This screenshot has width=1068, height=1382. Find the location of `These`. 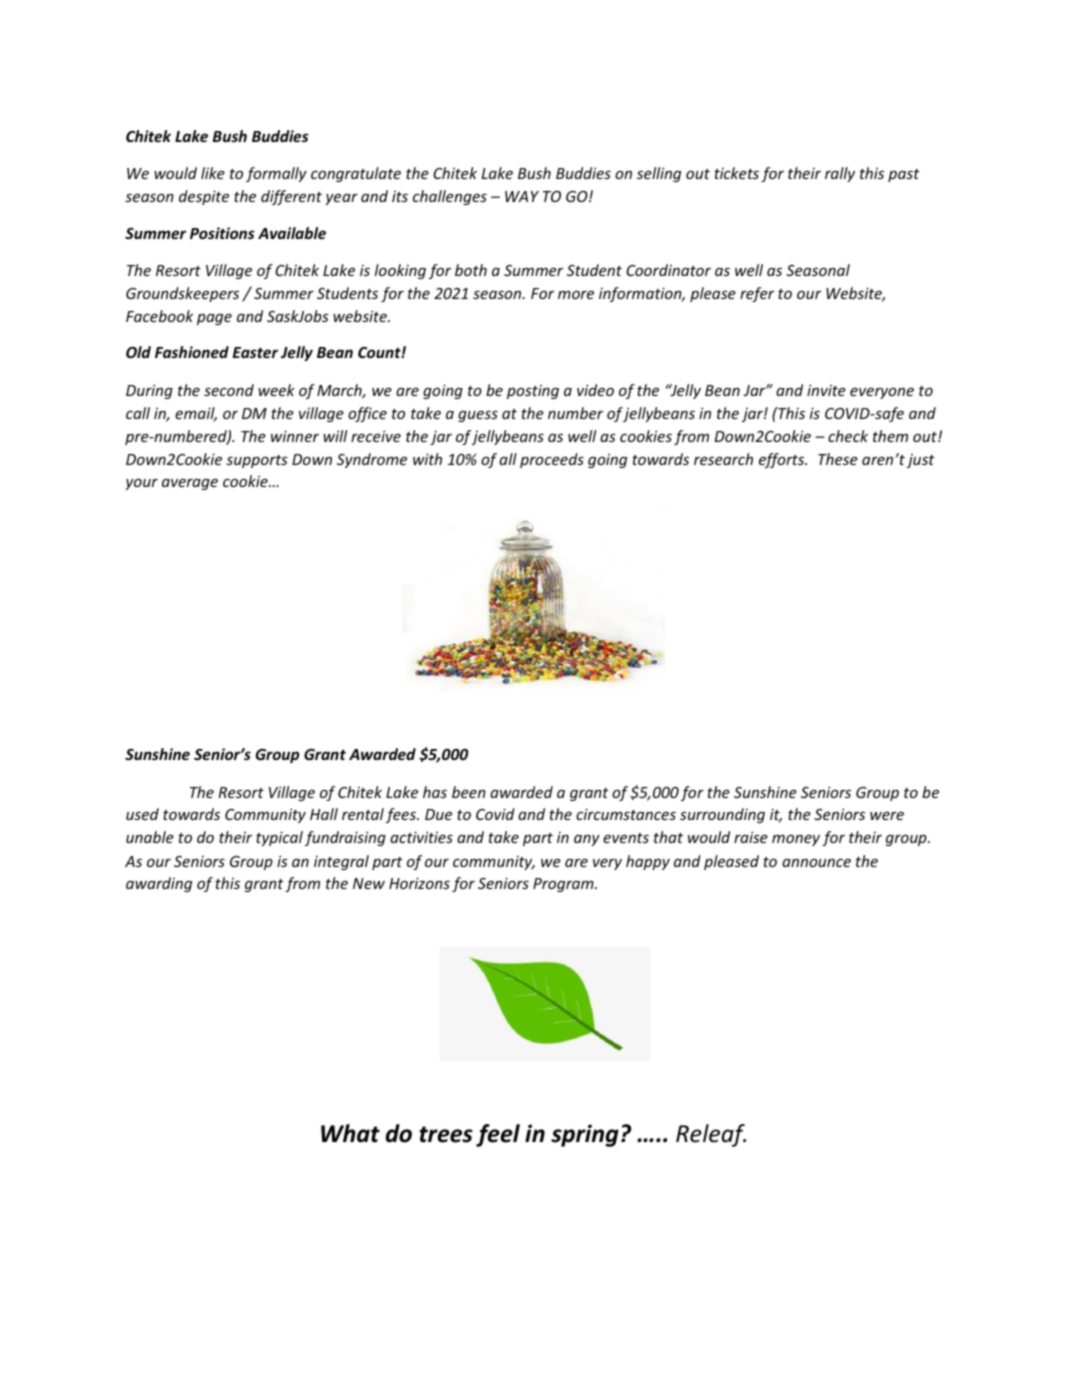

These is located at coordinates (838, 459).
